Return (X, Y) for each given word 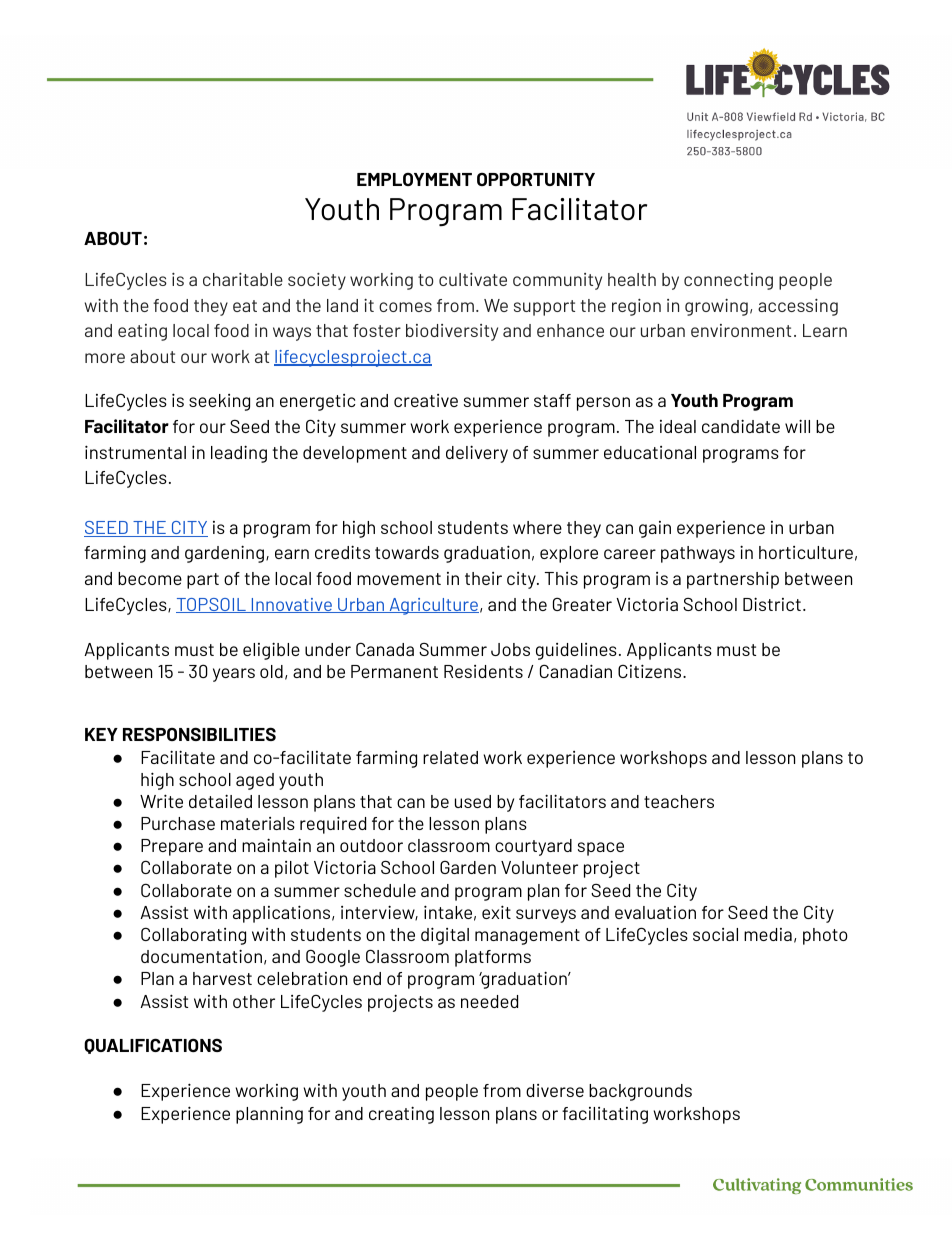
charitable (243, 279)
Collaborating (193, 936)
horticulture (806, 552)
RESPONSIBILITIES (199, 734)
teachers (679, 801)
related (450, 757)
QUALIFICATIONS (153, 1046)
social (715, 934)
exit (496, 912)
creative (426, 400)
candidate (741, 426)
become (150, 578)
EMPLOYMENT (414, 179)
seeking (219, 402)
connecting (728, 281)
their (483, 578)
